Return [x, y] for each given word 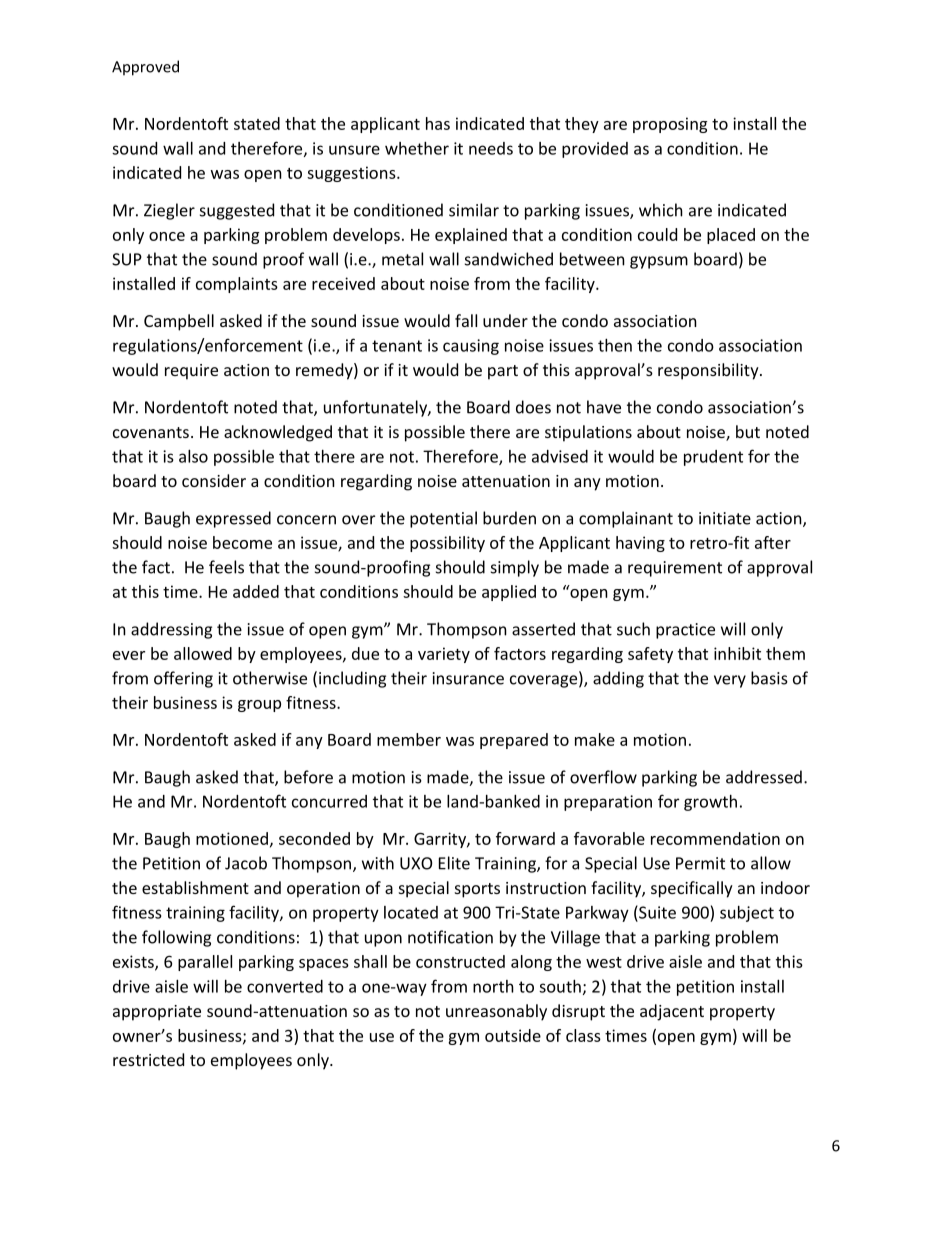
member [409, 739]
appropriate [157, 1013]
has [438, 123]
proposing [670, 125]
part [503, 372]
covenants [151, 432]
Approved [145, 68]
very [730, 681]
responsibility [709, 371]
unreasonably [496, 1012]
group [259, 706]
